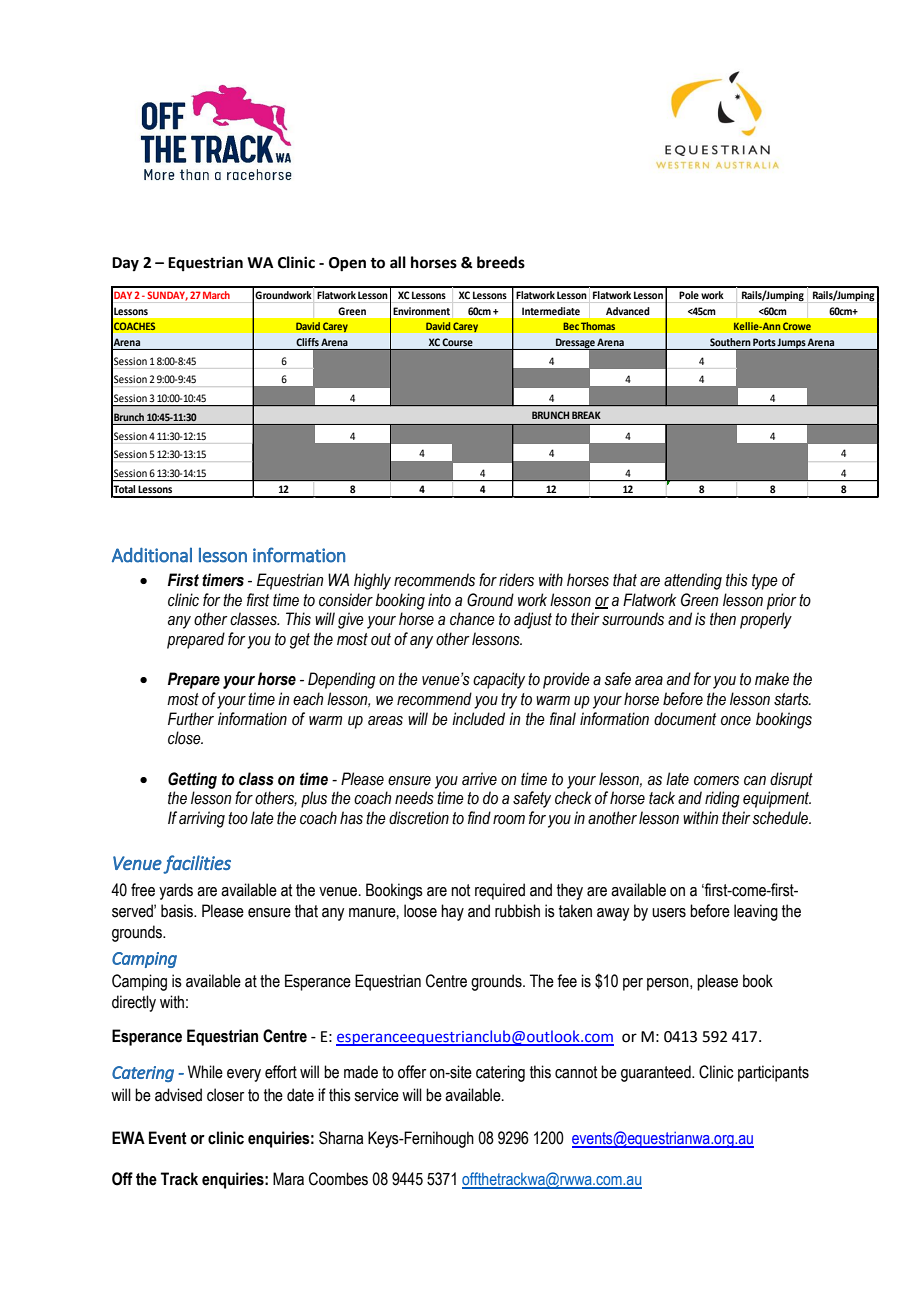 This screenshot has width=924, height=1308. Describe the element at coordinates (422, 311) in the screenshot. I see `Environment` at that location.
